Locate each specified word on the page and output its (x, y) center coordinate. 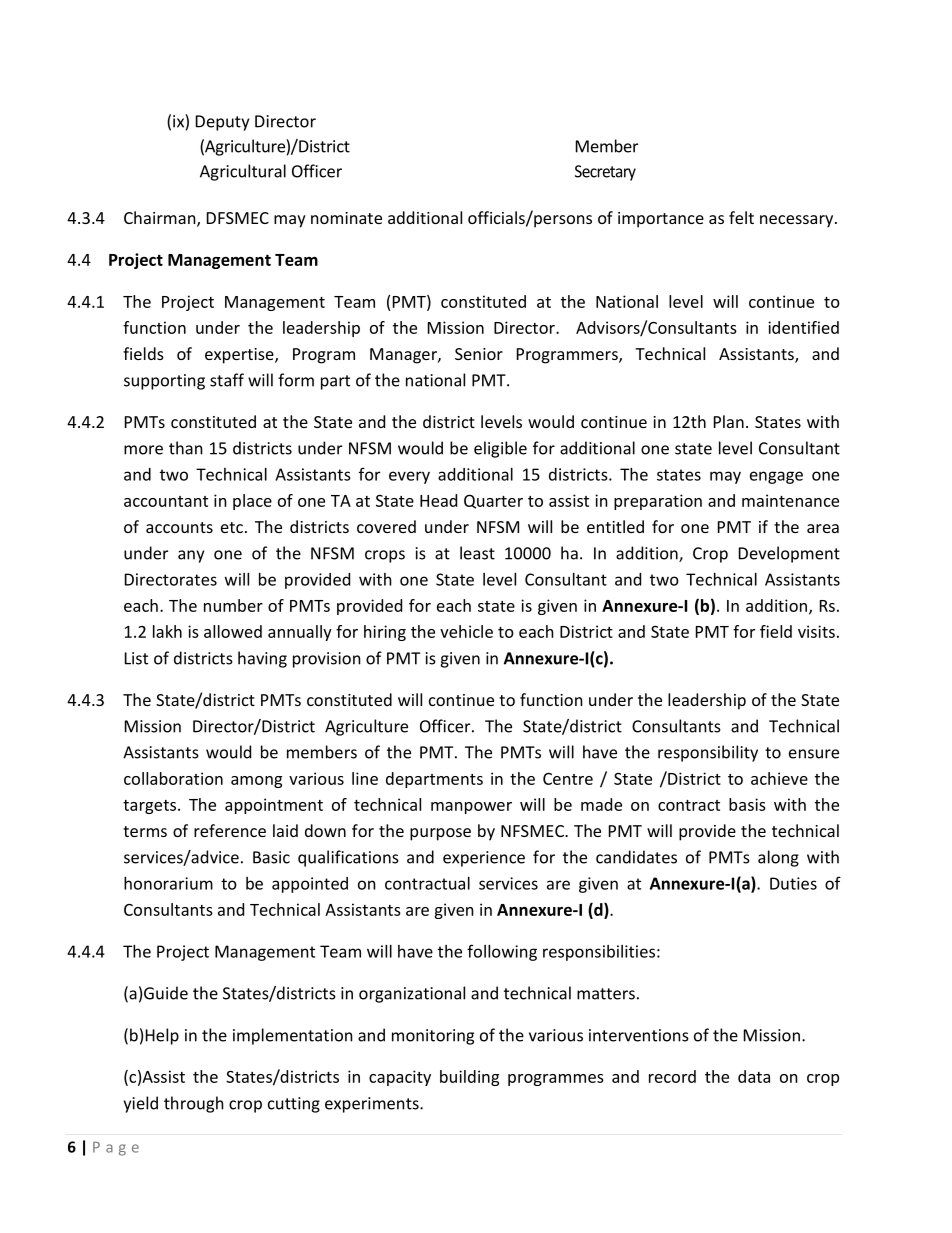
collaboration (173, 778)
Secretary (605, 173)
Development (789, 554)
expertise (240, 356)
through (194, 1104)
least (477, 553)
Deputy (222, 123)
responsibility (708, 753)
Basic (271, 857)
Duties (793, 883)
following (502, 952)
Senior (479, 354)
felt (741, 217)
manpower (471, 808)
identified (803, 327)
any (191, 556)
